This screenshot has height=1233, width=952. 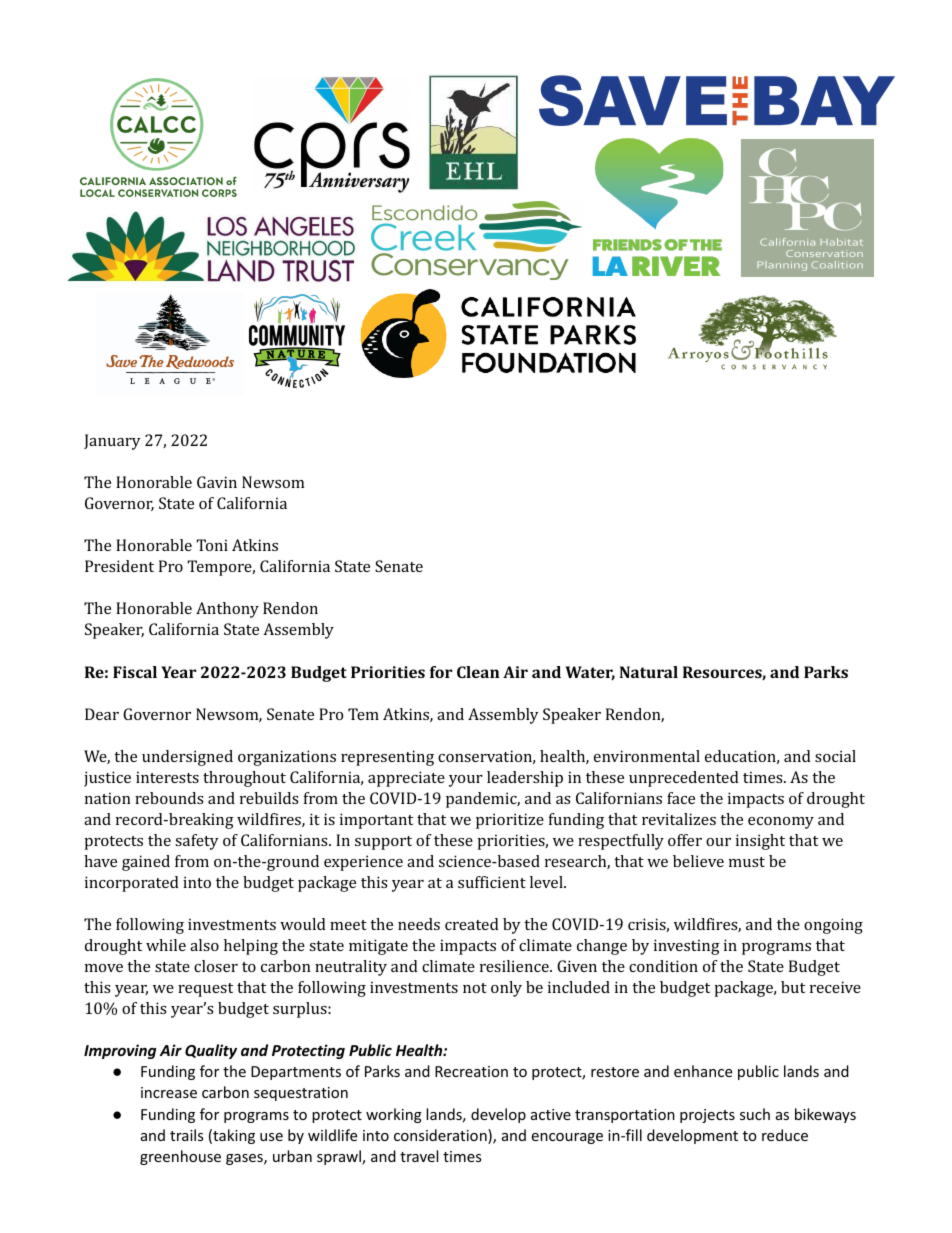 I want to click on Anthony, so click(x=227, y=610).
